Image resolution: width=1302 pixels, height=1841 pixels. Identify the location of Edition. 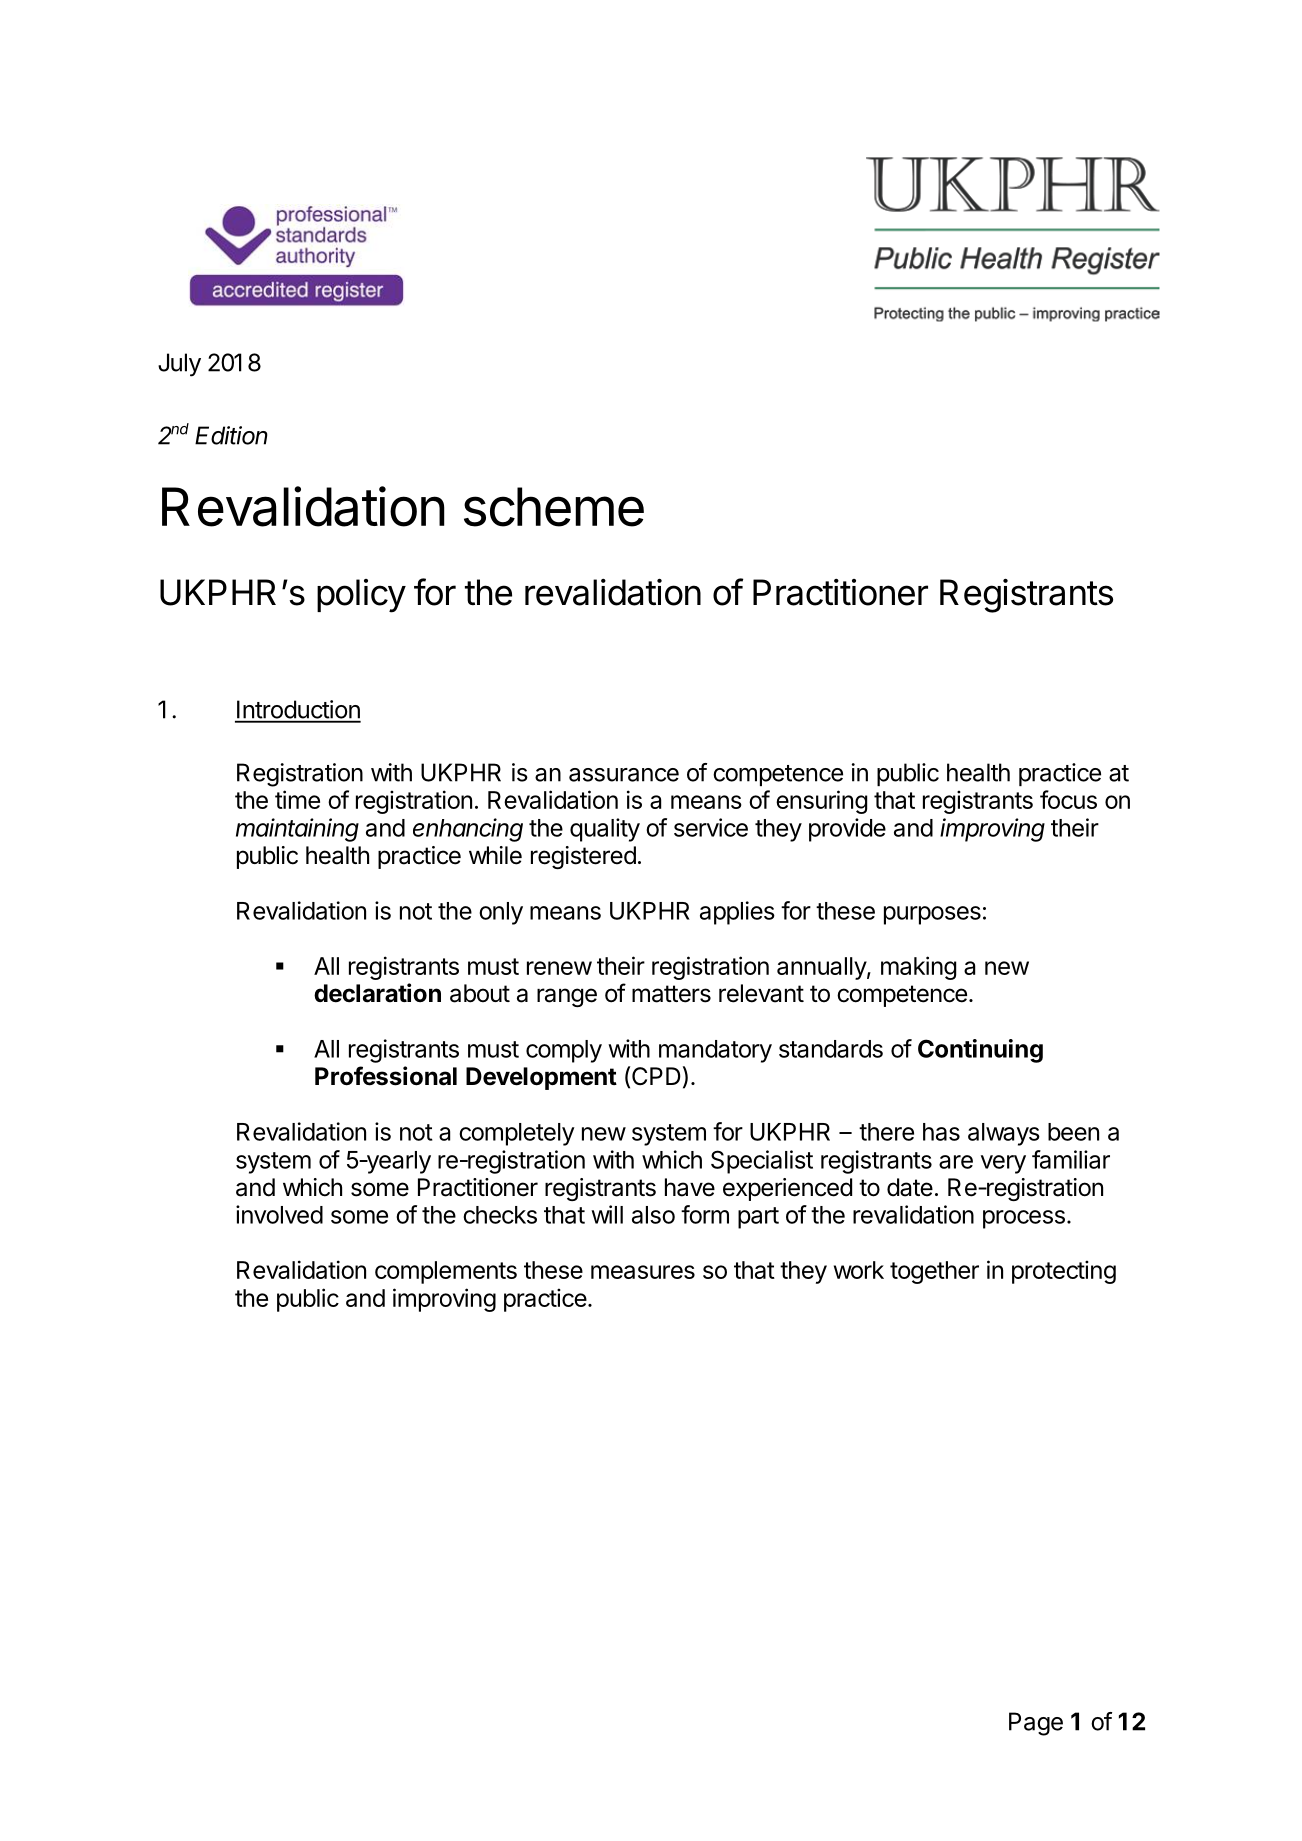
(231, 435).
